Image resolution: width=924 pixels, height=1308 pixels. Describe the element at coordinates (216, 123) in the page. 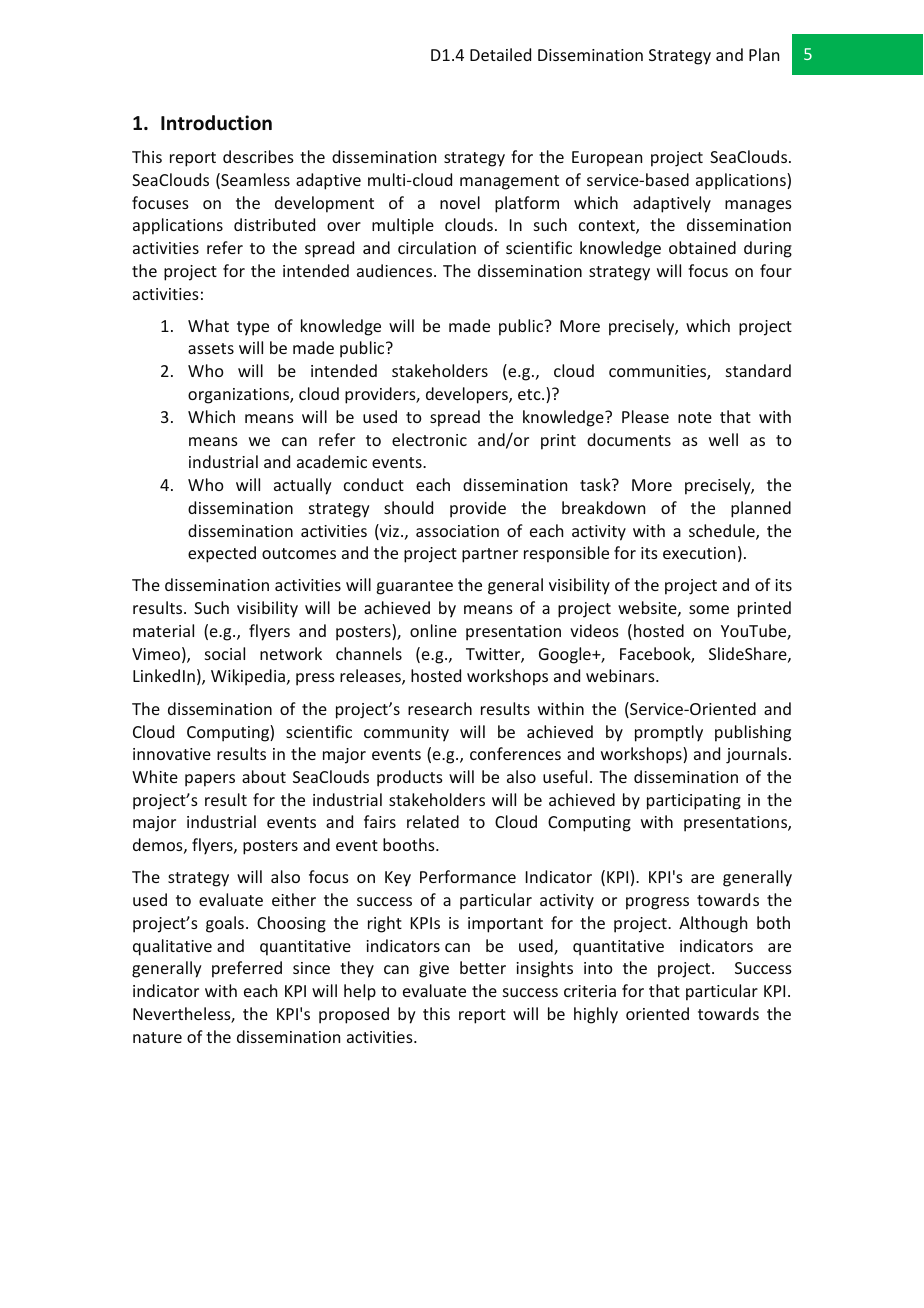

I see `Introduction` at that location.
